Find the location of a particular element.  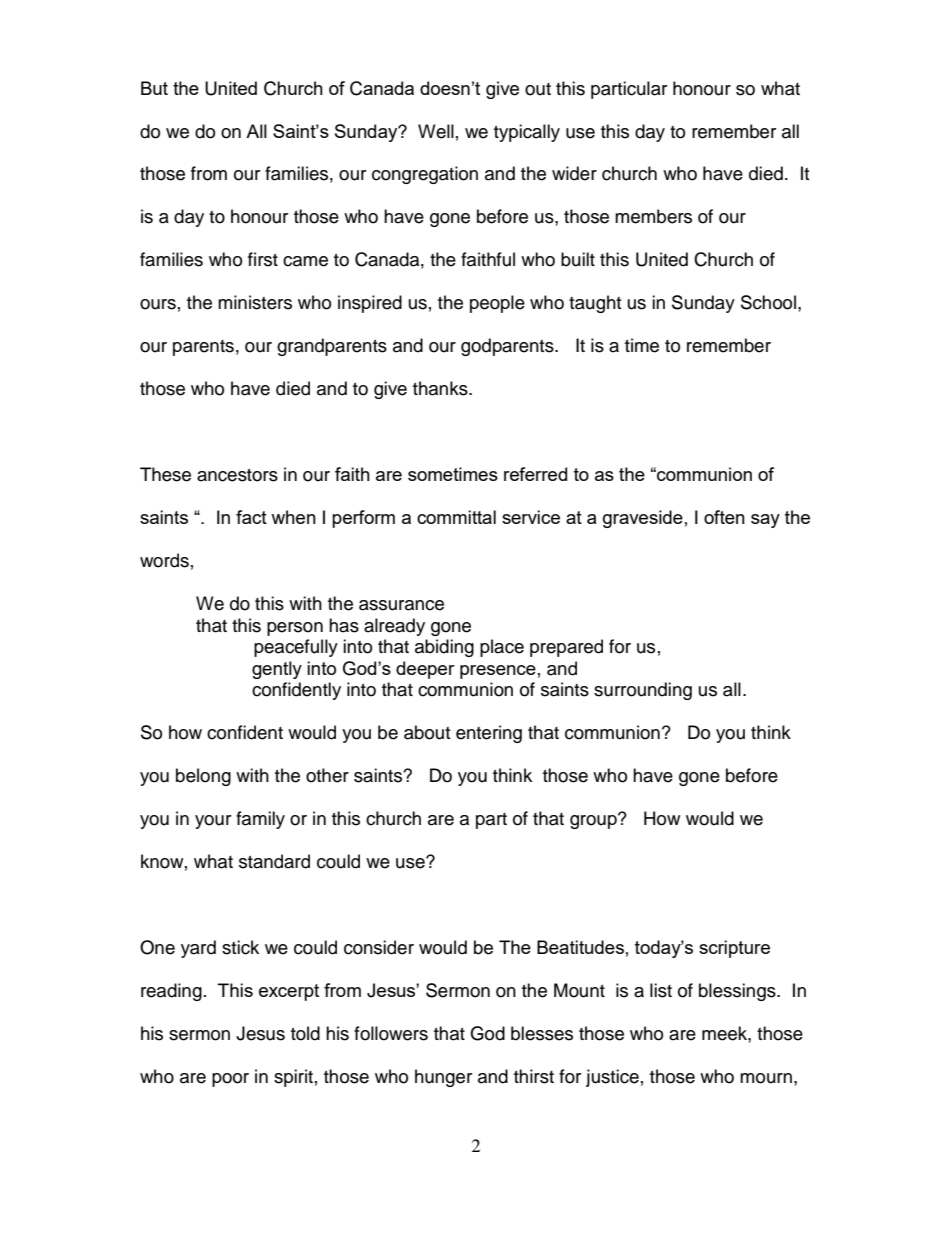

But is located at coordinates (154, 88).
